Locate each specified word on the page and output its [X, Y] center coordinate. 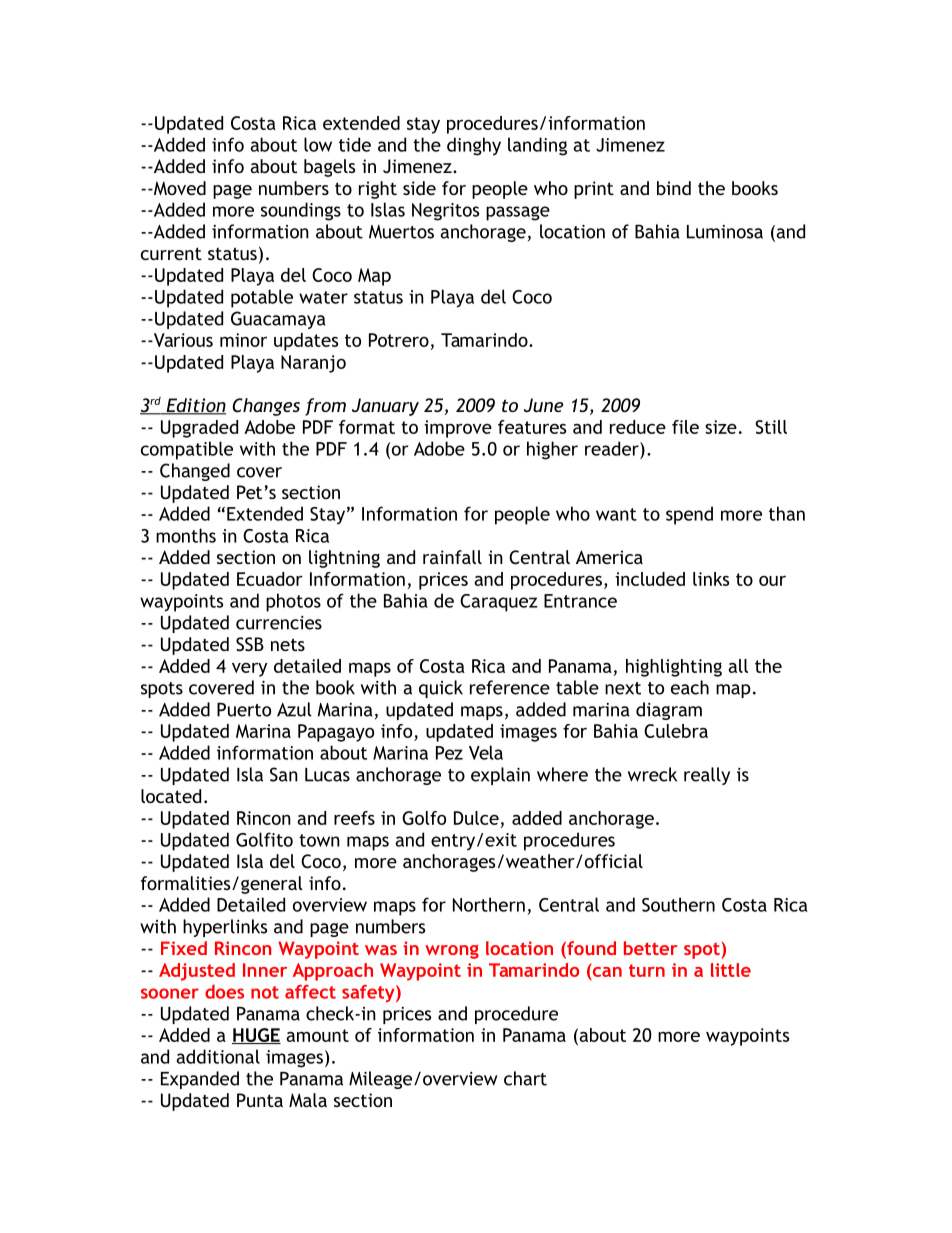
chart [525, 1078]
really [707, 776]
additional [218, 1056]
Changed [195, 472]
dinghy [474, 146]
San [284, 774]
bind [674, 188]
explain [500, 776]
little [731, 970]
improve [458, 429]
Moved [179, 188]
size [721, 427]
